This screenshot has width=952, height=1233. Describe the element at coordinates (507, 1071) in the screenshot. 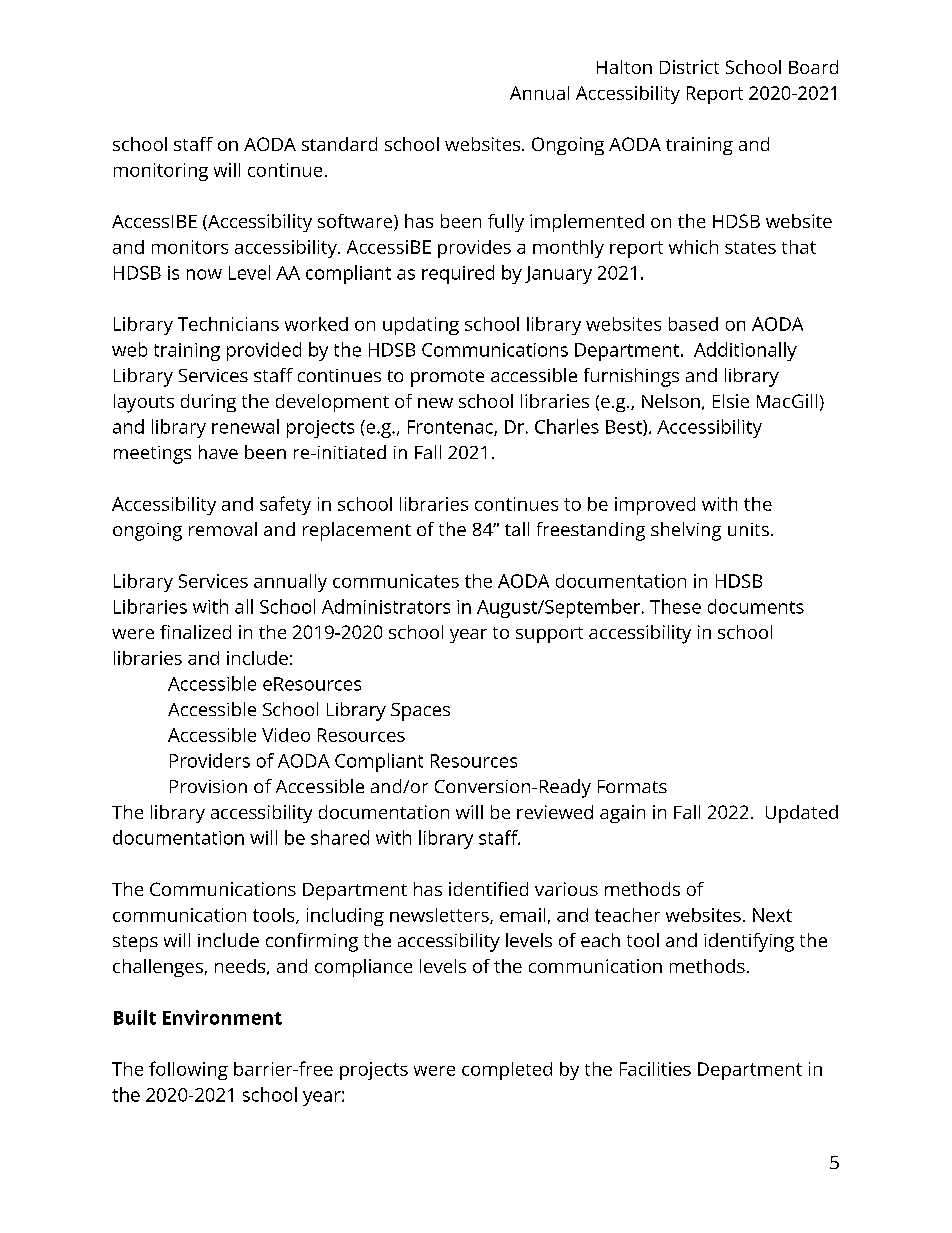

I see `completed` at that location.
